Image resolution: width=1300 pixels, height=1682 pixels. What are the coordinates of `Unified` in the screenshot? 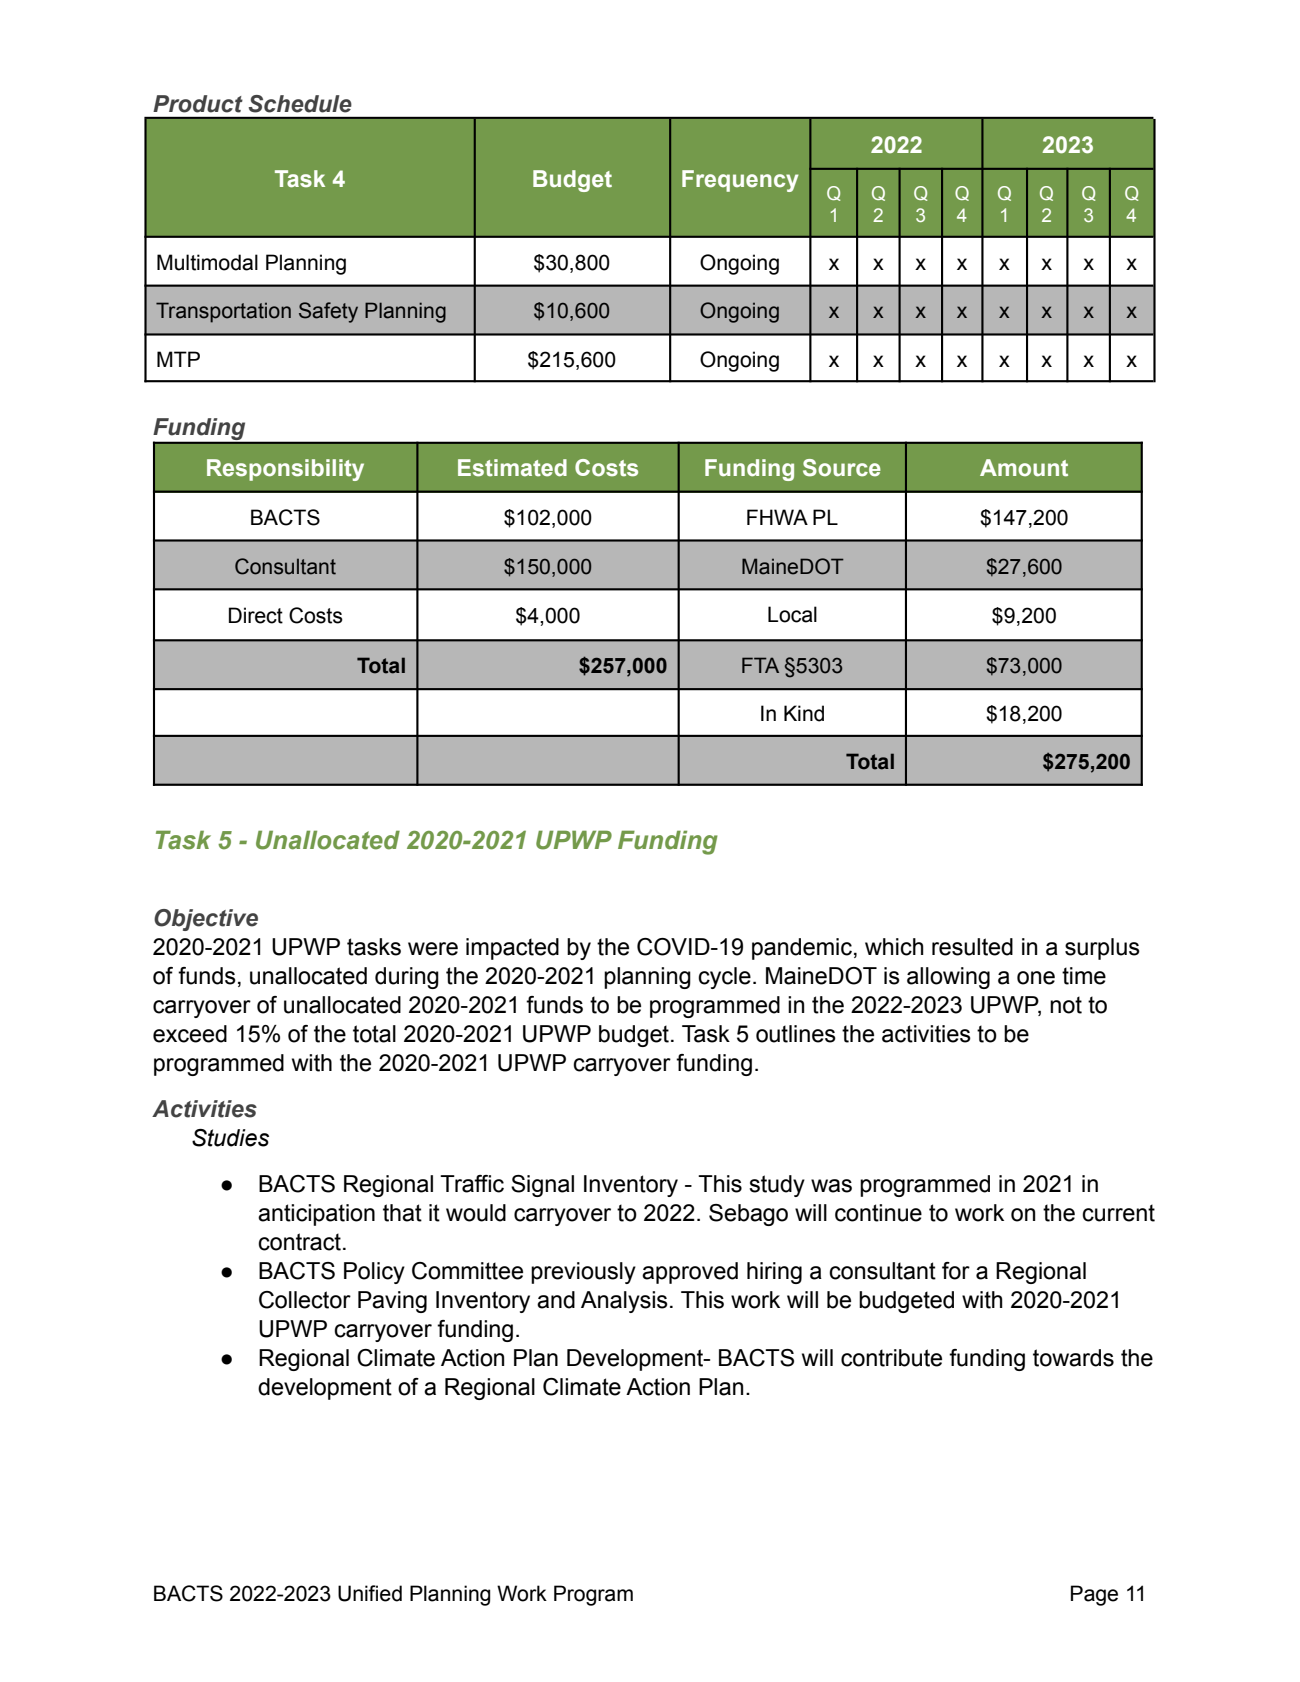 It's located at (370, 1593).
